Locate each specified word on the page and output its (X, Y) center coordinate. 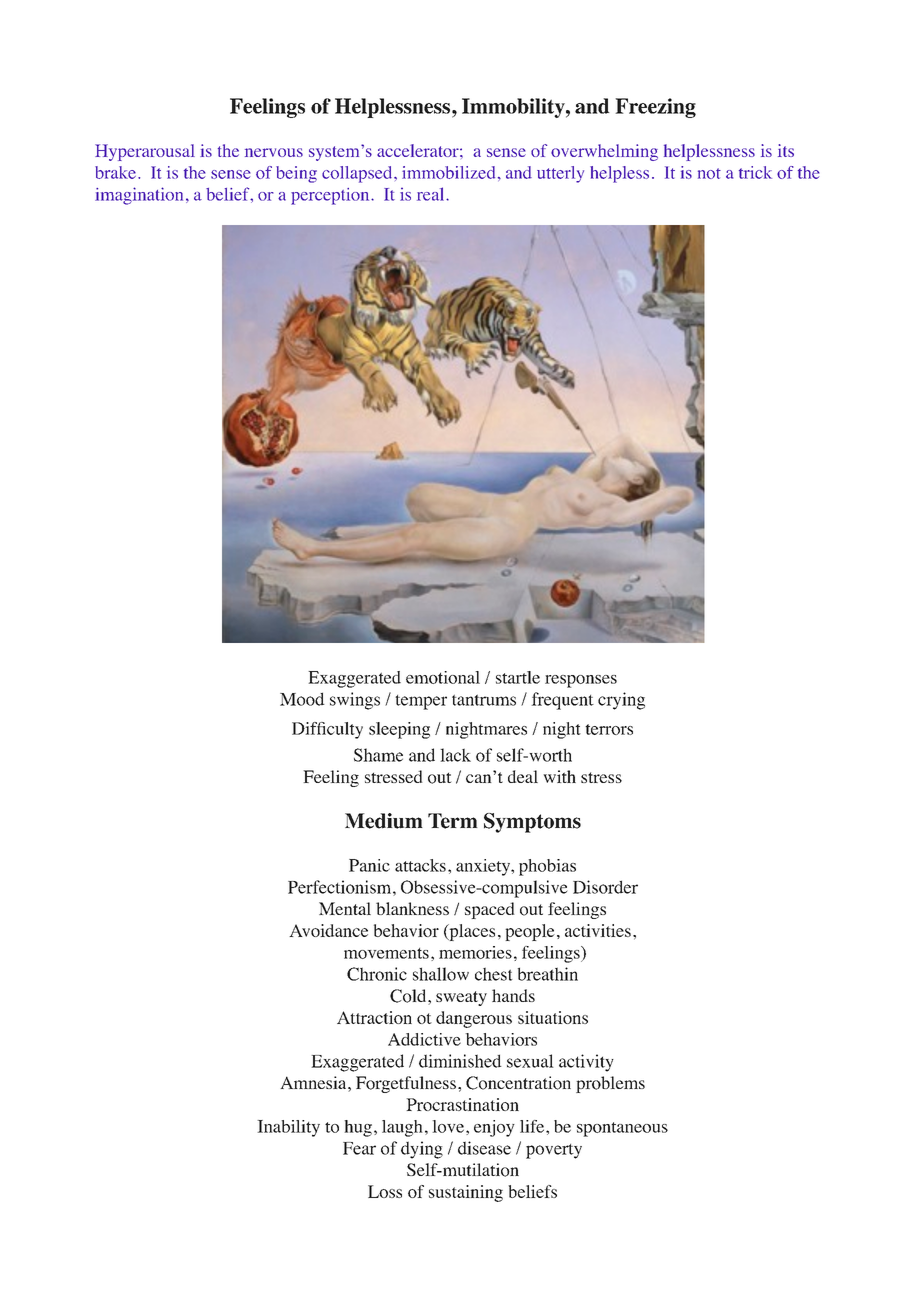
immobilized (448, 172)
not (709, 173)
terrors (609, 729)
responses (581, 681)
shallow (441, 974)
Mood (302, 699)
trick (755, 172)
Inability (288, 1128)
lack (455, 755)
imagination (139, 196)
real (432, 194)
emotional (443, 677)
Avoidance (328, 930)
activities (598, 930)
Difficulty (327, 730)
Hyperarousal (145, 152)
